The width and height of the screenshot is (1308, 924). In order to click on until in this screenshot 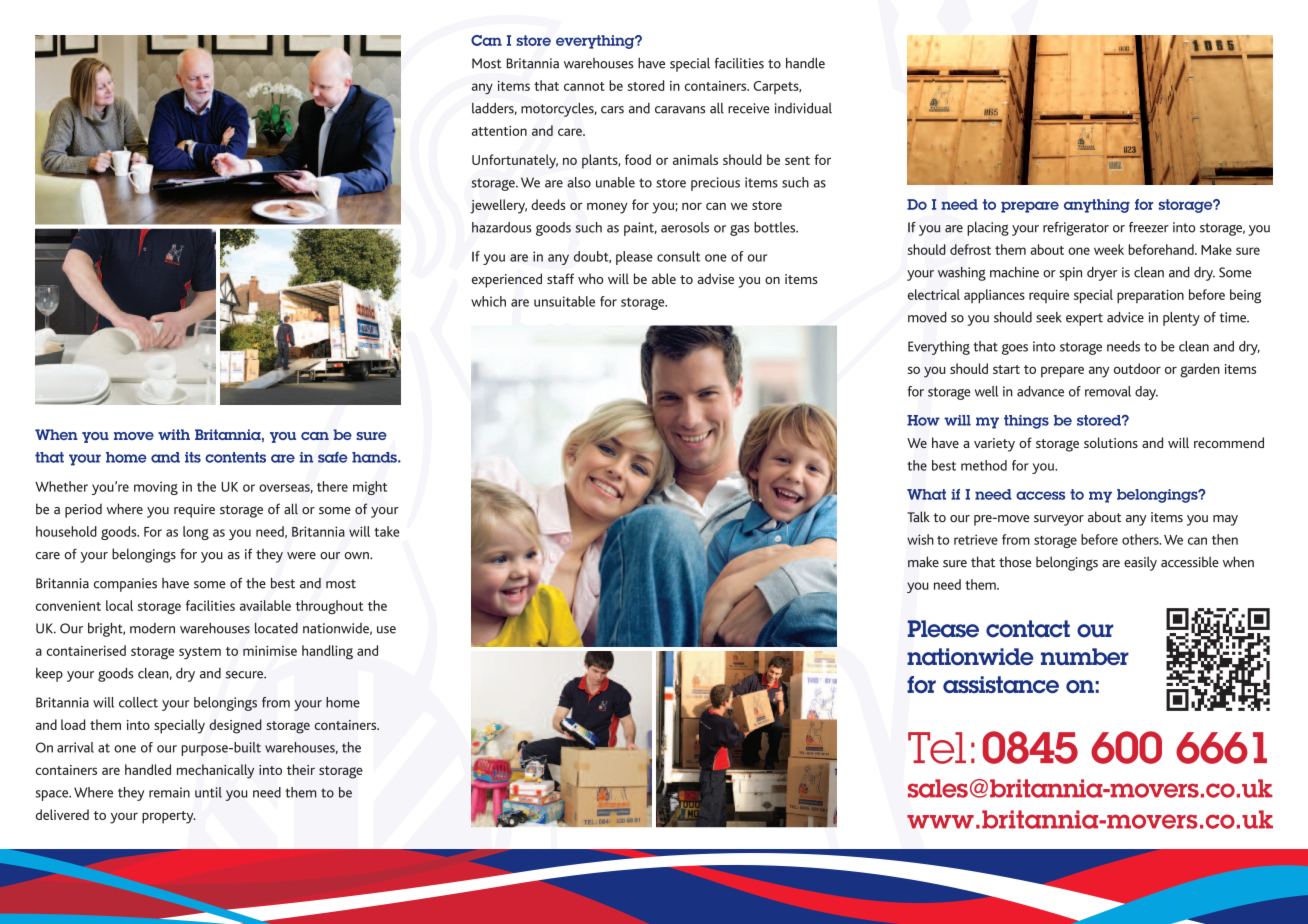, I will do `click(208, 792)`.
